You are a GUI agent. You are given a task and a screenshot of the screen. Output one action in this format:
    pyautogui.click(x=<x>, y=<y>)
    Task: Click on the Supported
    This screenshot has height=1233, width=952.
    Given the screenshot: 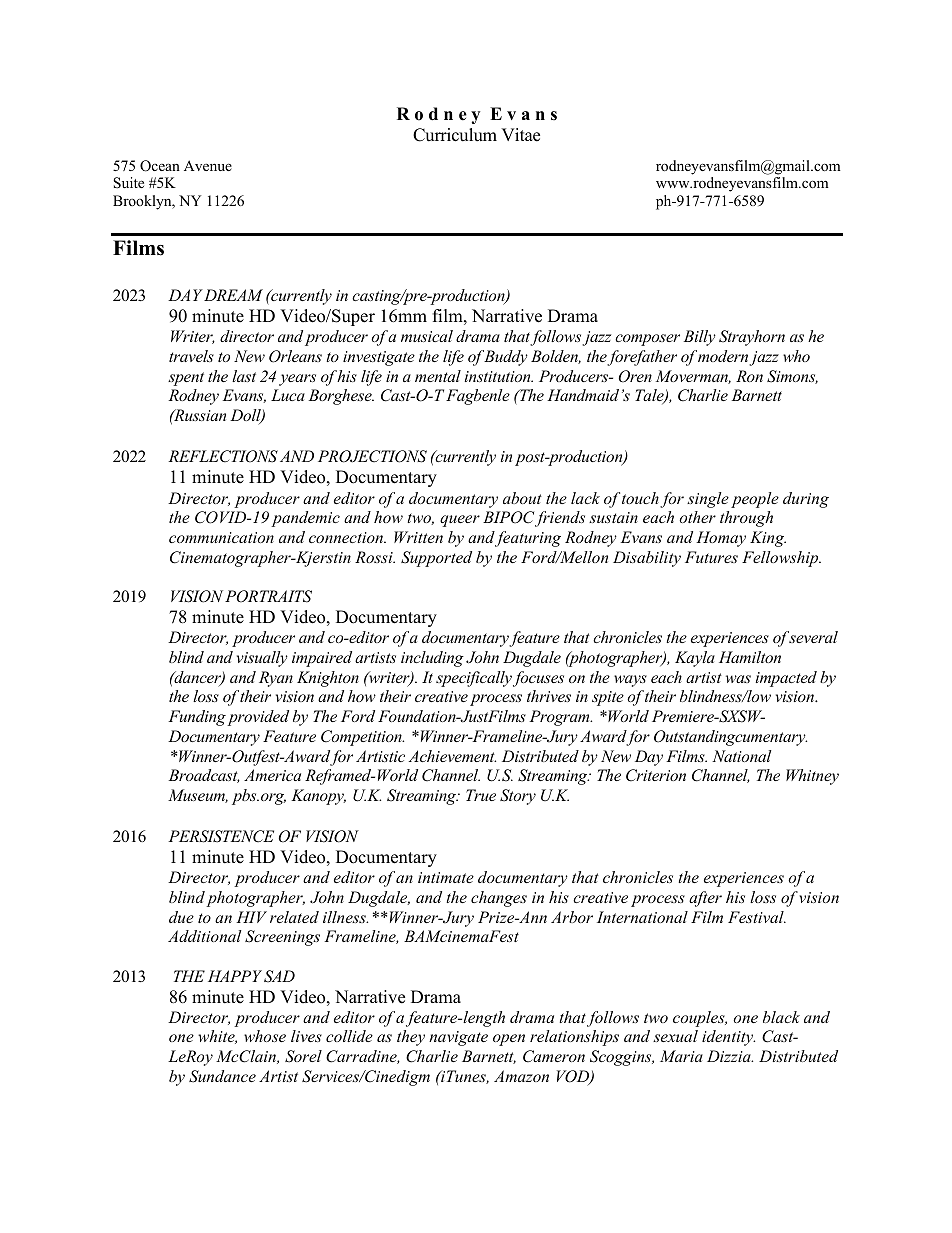 What is the action you would take?
    pyautogui.click(x=436, y=559)
